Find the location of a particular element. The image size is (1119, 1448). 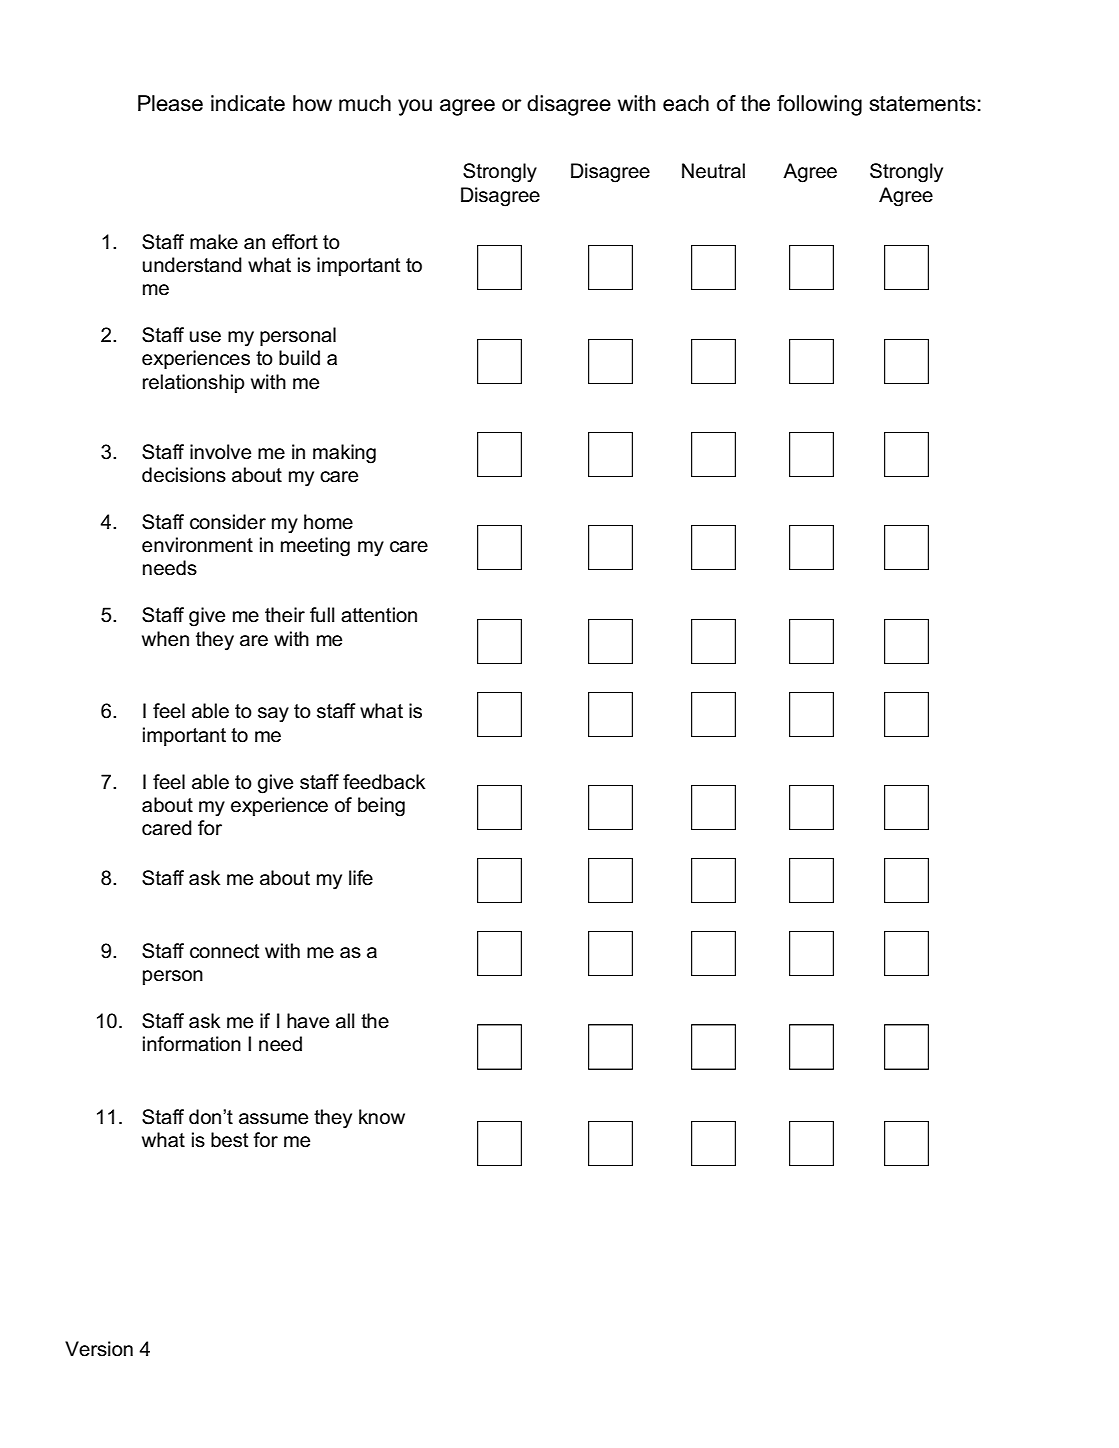

attention is located at coordinates (379, 615).
